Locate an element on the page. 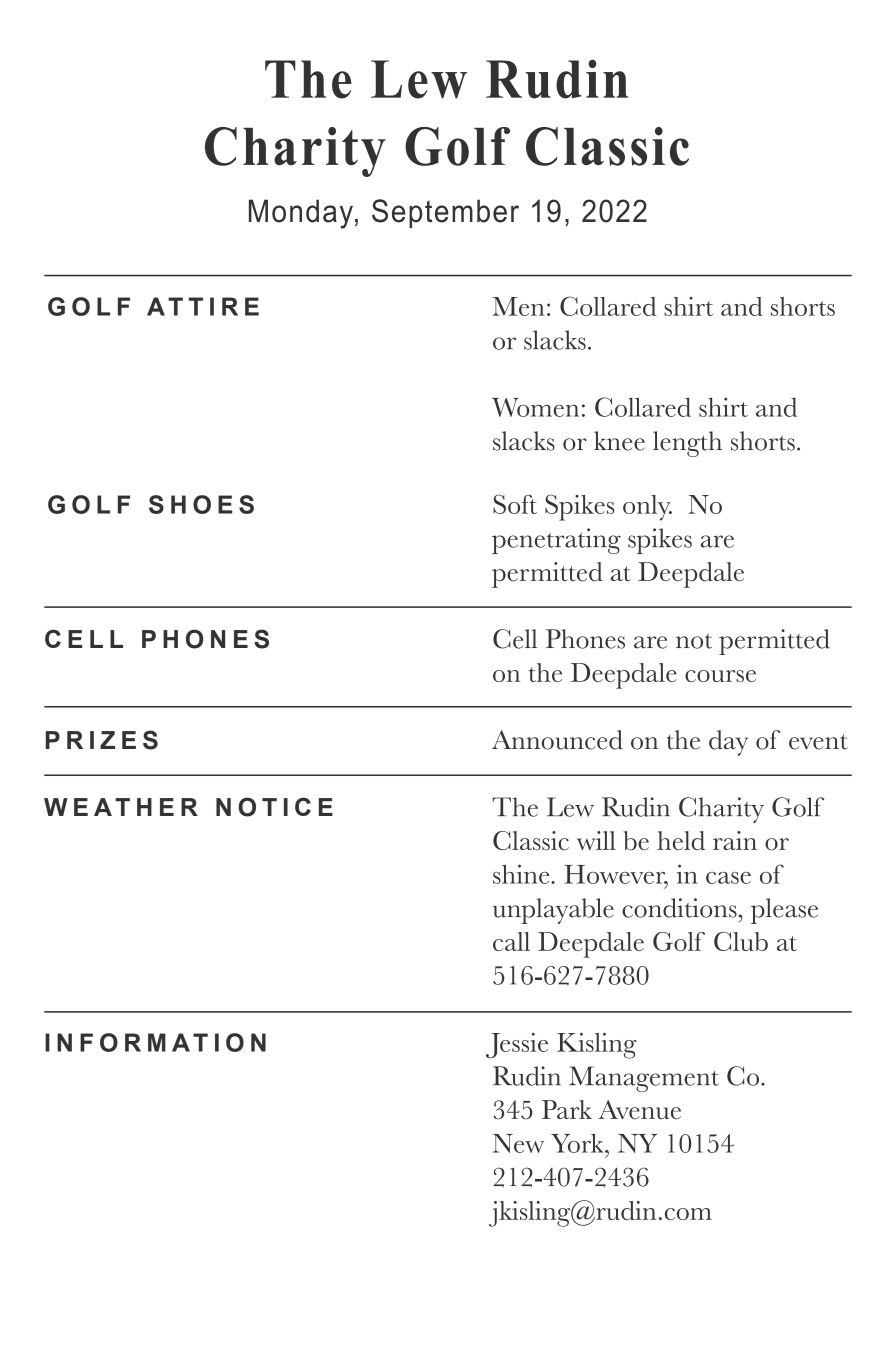 The height and width of the page is (1345, 896). Soft is located at coordinates (515, 504).
